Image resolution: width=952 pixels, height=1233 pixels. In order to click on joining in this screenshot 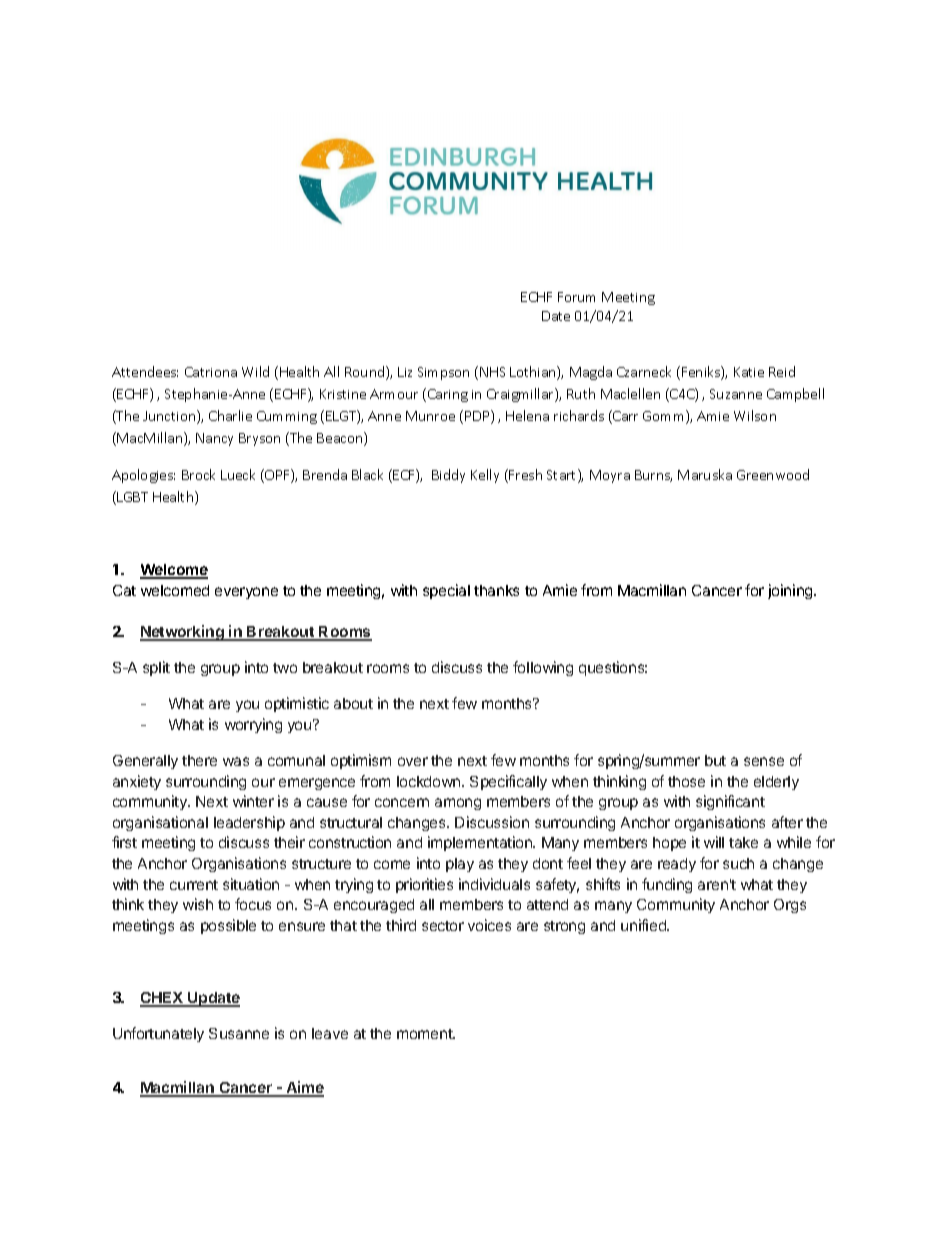, I will do `click(791, 591)`.
